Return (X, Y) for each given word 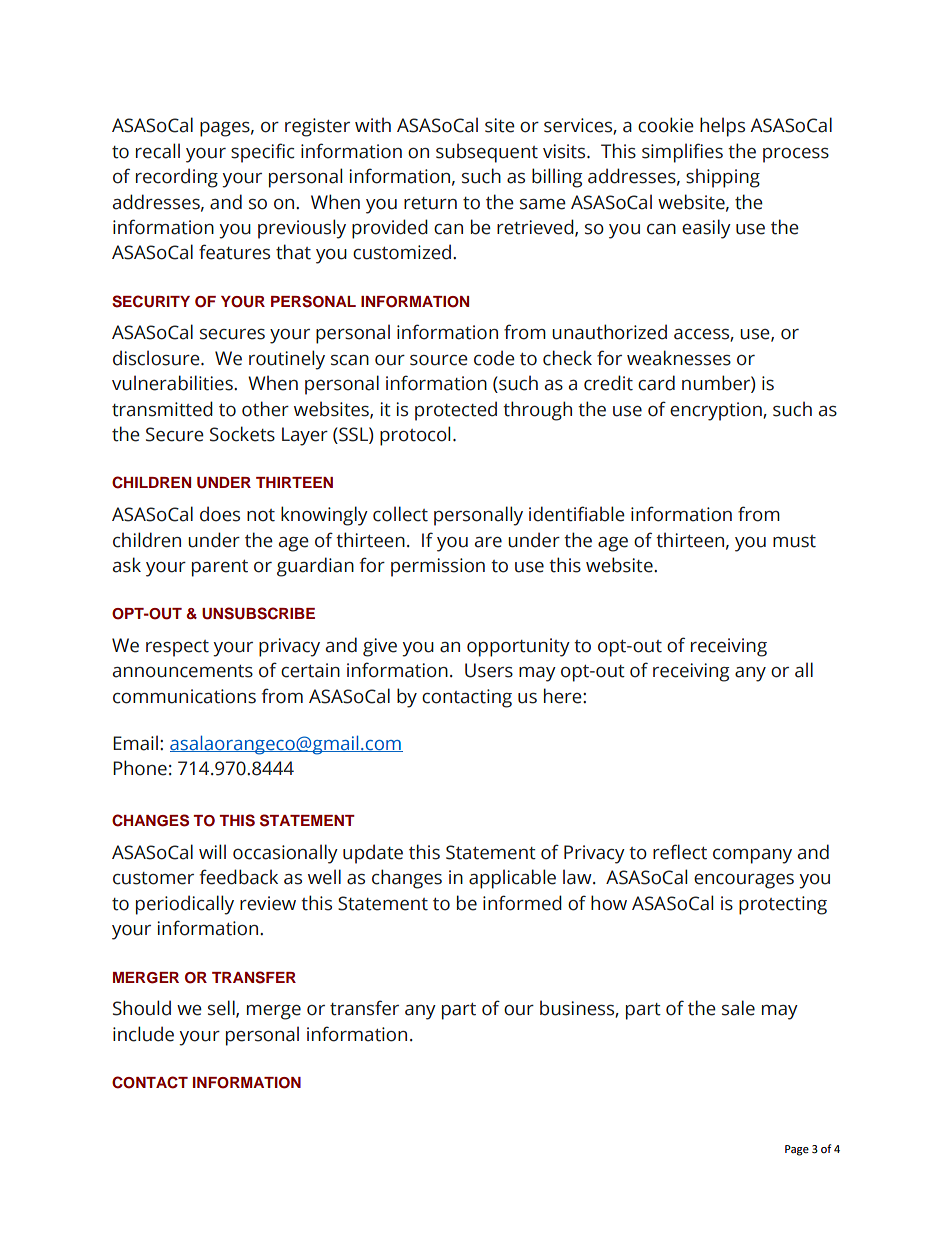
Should (142, 1008)
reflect (680, 852)
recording (177, 178)
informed (522, 903)
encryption (717, 411)
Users (489, 670)
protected (456, 411)
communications (184, 696)
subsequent (487, 153)
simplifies (682, 153)
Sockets (242, 434)
